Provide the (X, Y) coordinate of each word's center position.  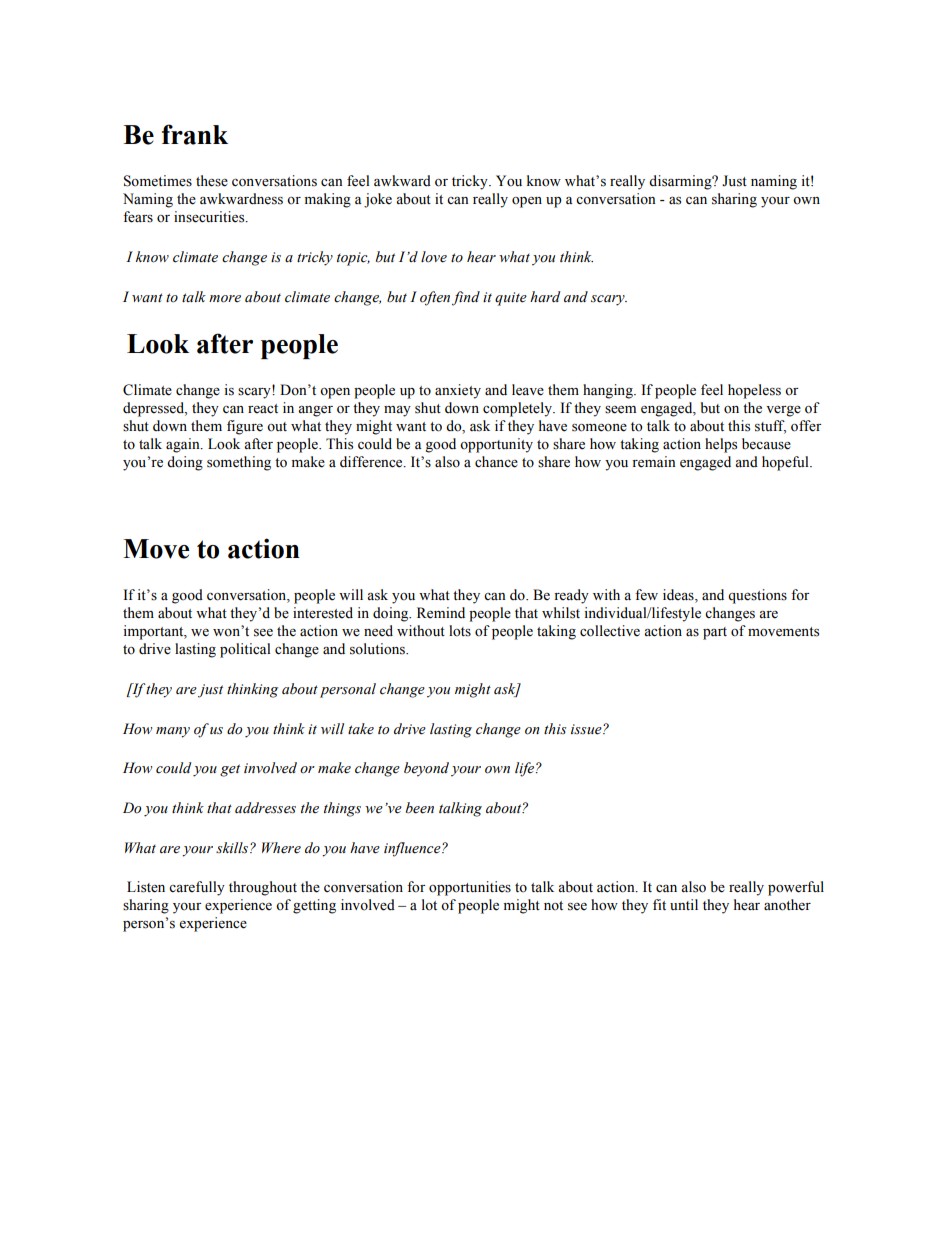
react (263, 409)
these (212, 181)
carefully (197, 888)
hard (545, 296)
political (245, 650)
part (715, 633)
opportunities (470, 888)
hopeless (754, 391)
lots (460, 631)
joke (378, 200)
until (684, 904)
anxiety (458, 391)
